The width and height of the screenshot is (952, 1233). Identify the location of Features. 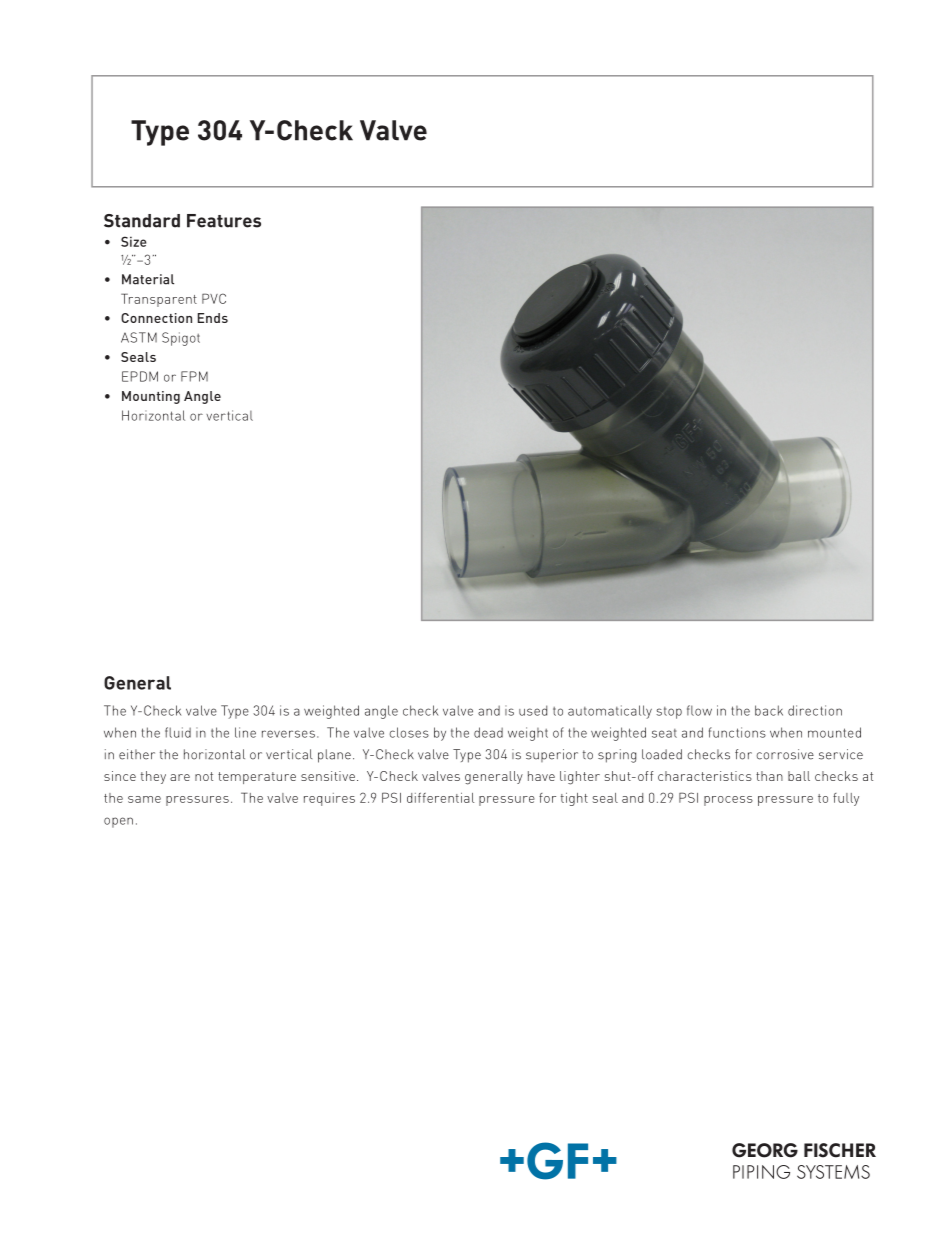
(224, 221).
